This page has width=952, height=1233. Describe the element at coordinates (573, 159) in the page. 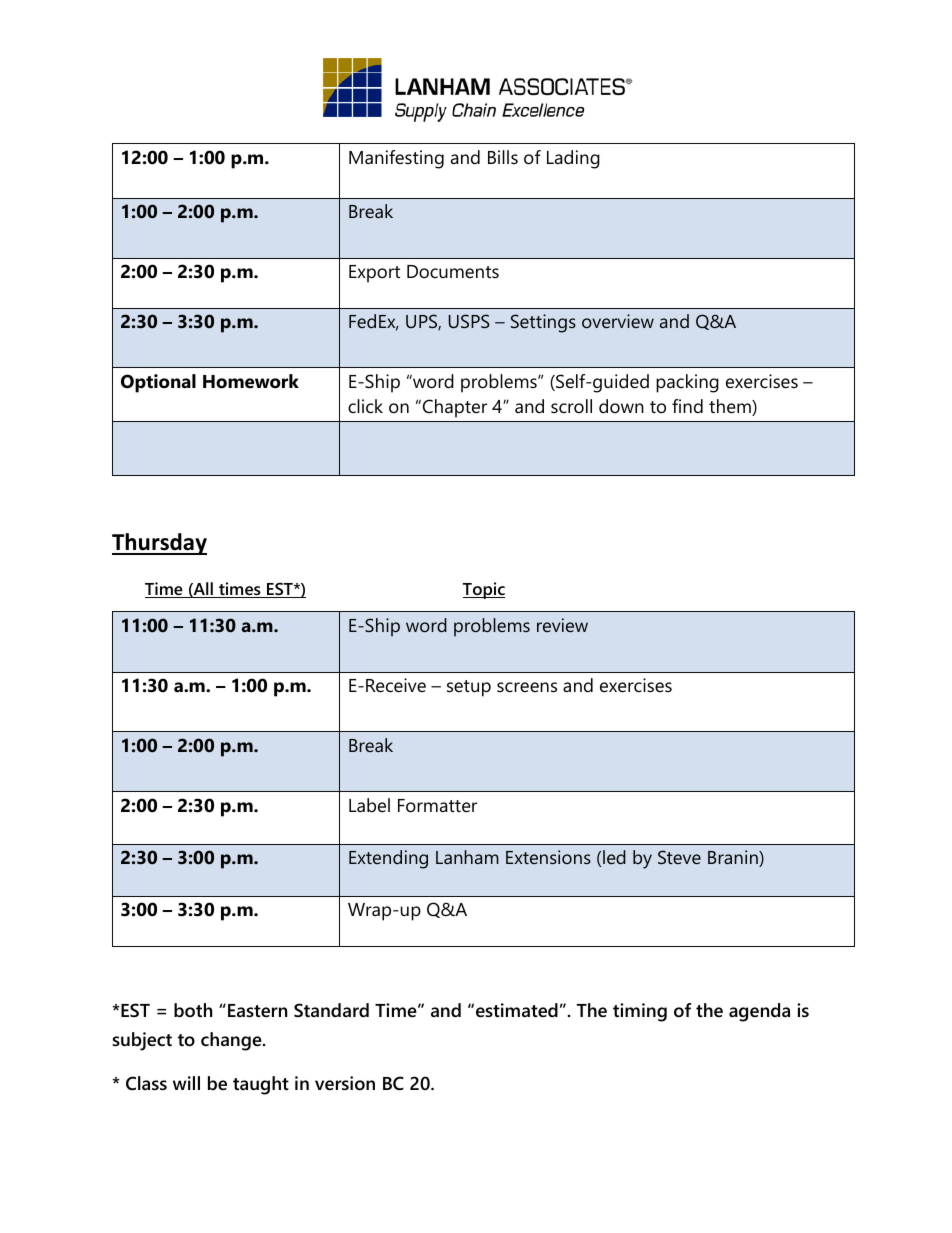

I see `Lading` at that location.
